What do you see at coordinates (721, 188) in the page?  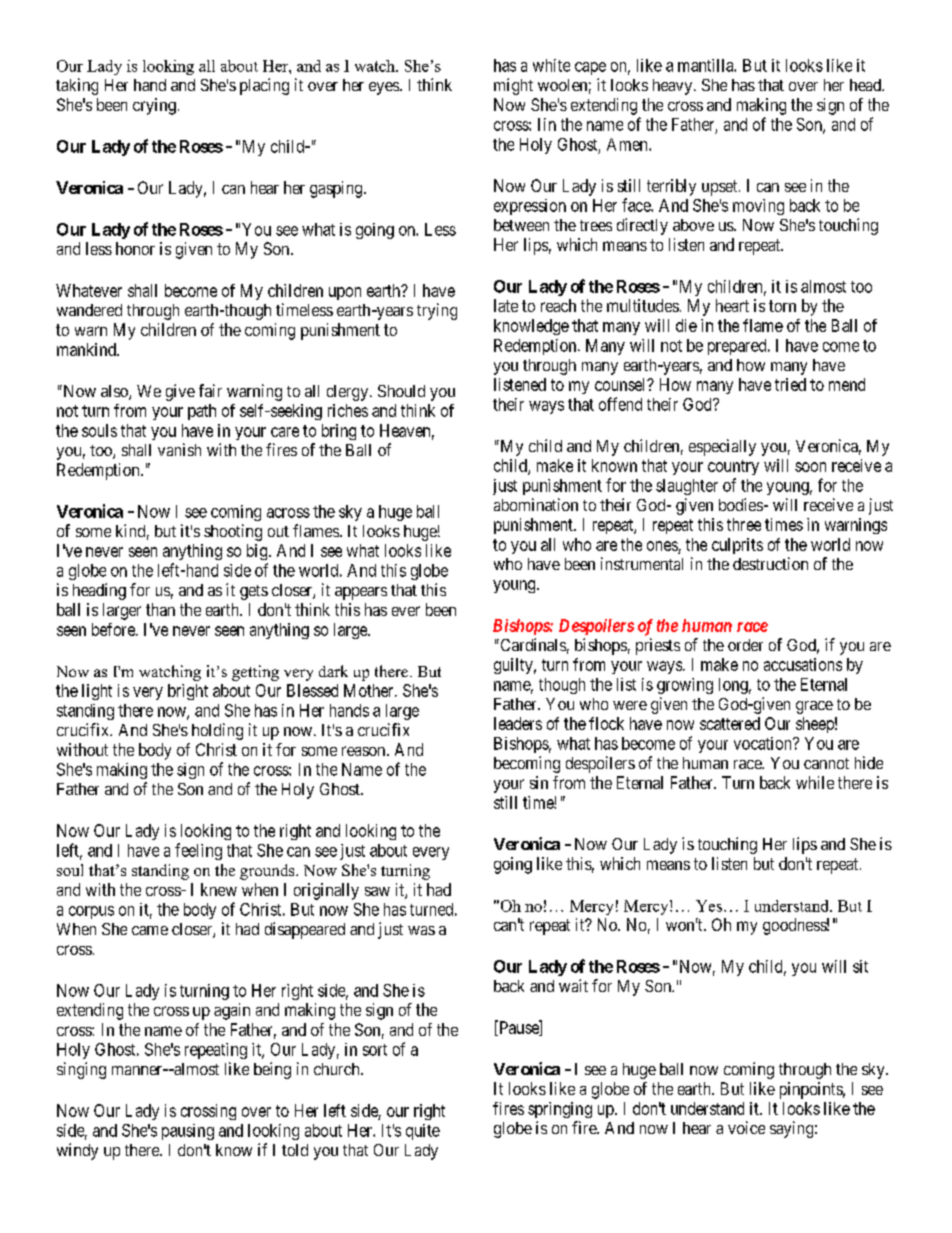 I see `upset` at bounding box center [721, 188].
